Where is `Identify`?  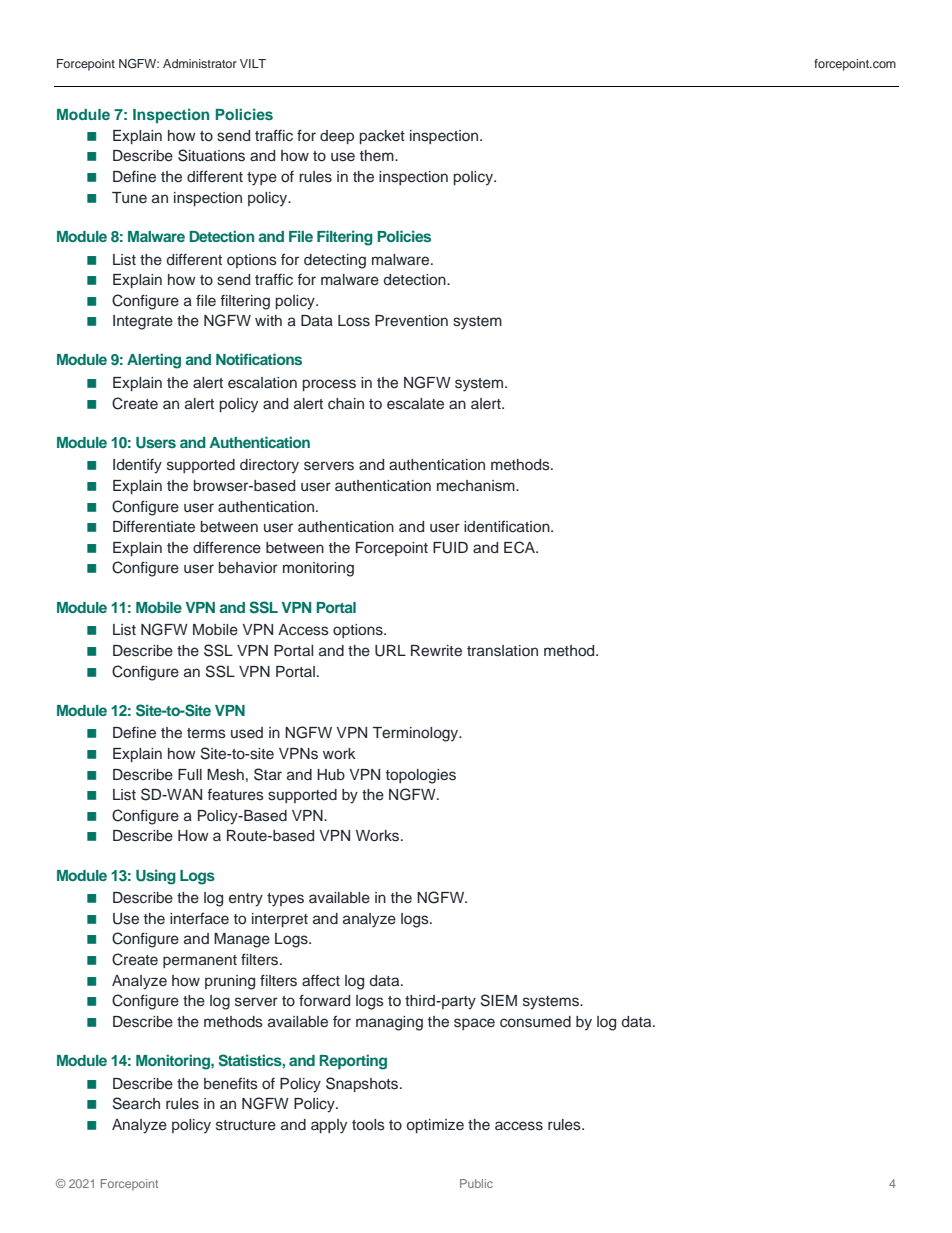 Identify is located at coordinates (137, 466).
